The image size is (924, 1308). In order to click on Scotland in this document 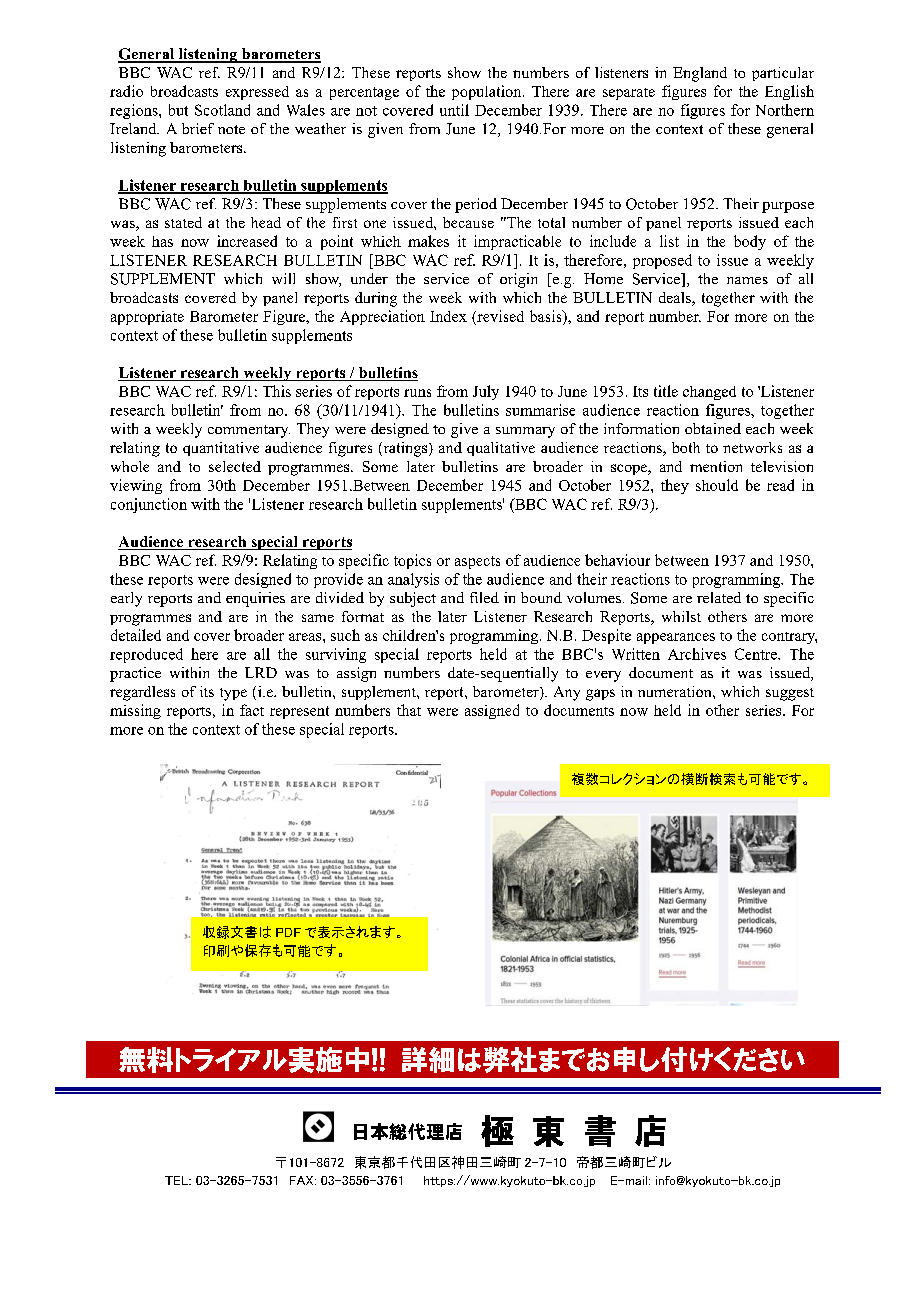, I will do `click(222, 110)`.
